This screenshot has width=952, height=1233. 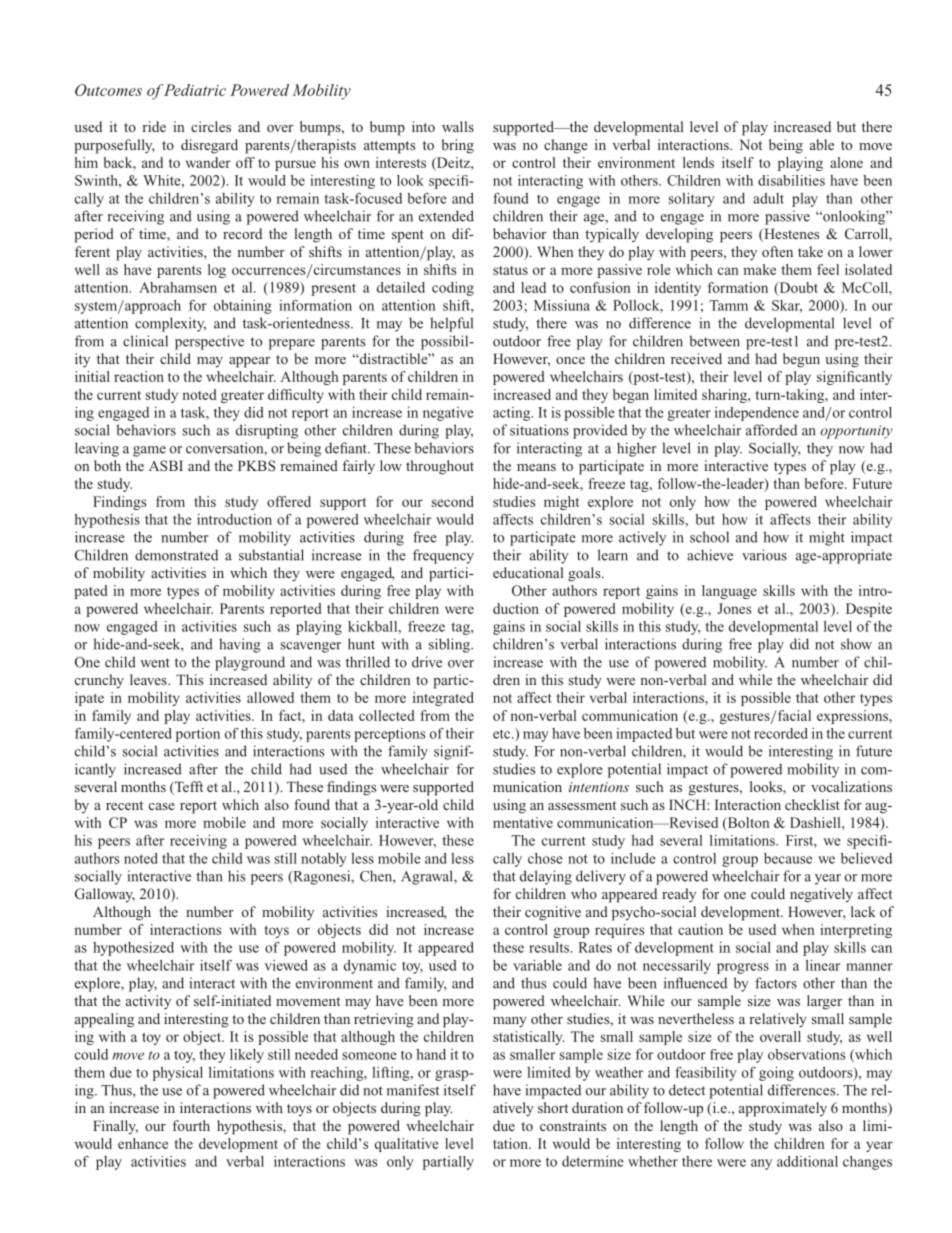 I want to click on disabilities, so click(x=791, y=180).
